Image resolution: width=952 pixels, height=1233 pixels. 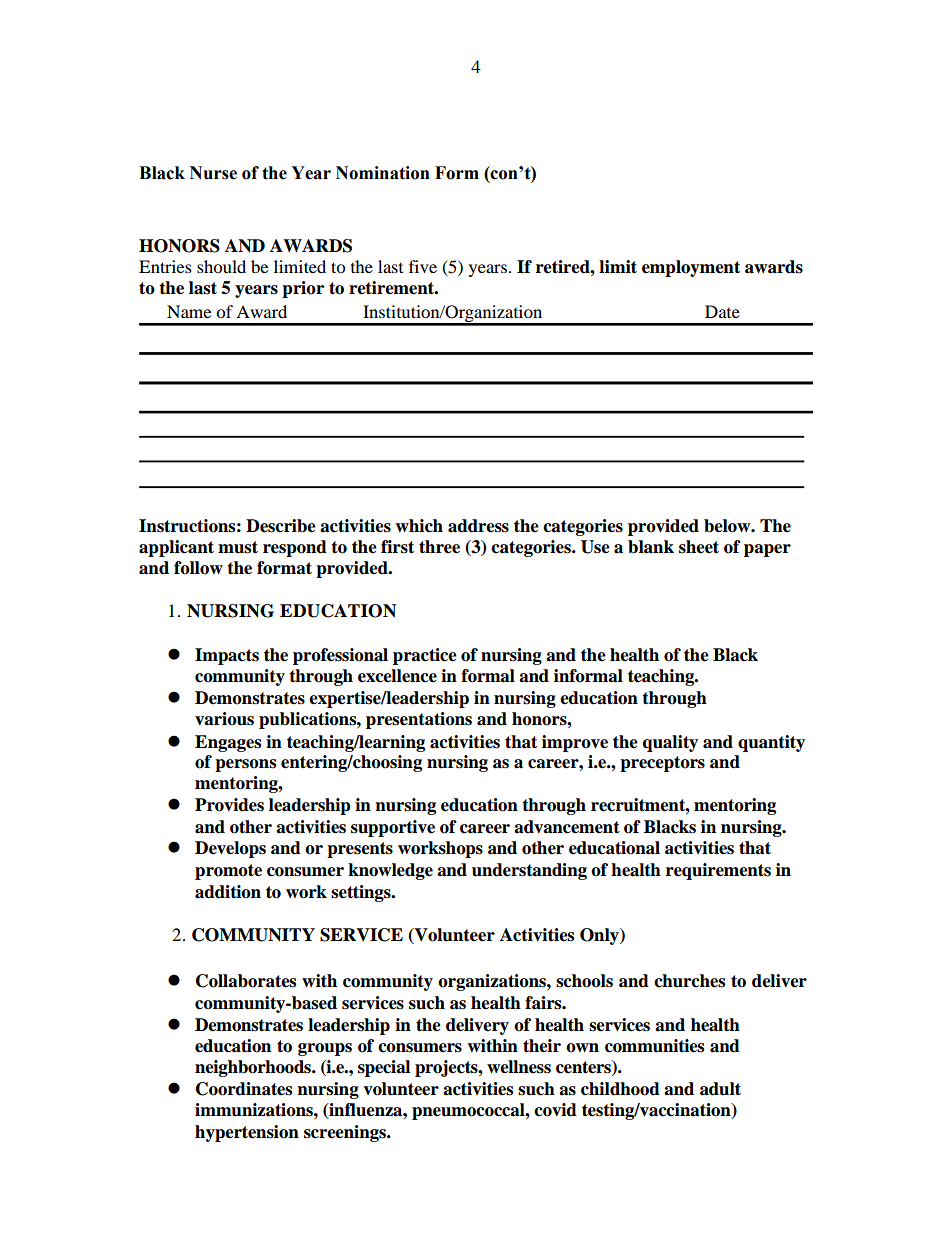 What do you see at coordinates (425, 656) in the screenshot?
I see `practice` at bounding box center [425, 656].
